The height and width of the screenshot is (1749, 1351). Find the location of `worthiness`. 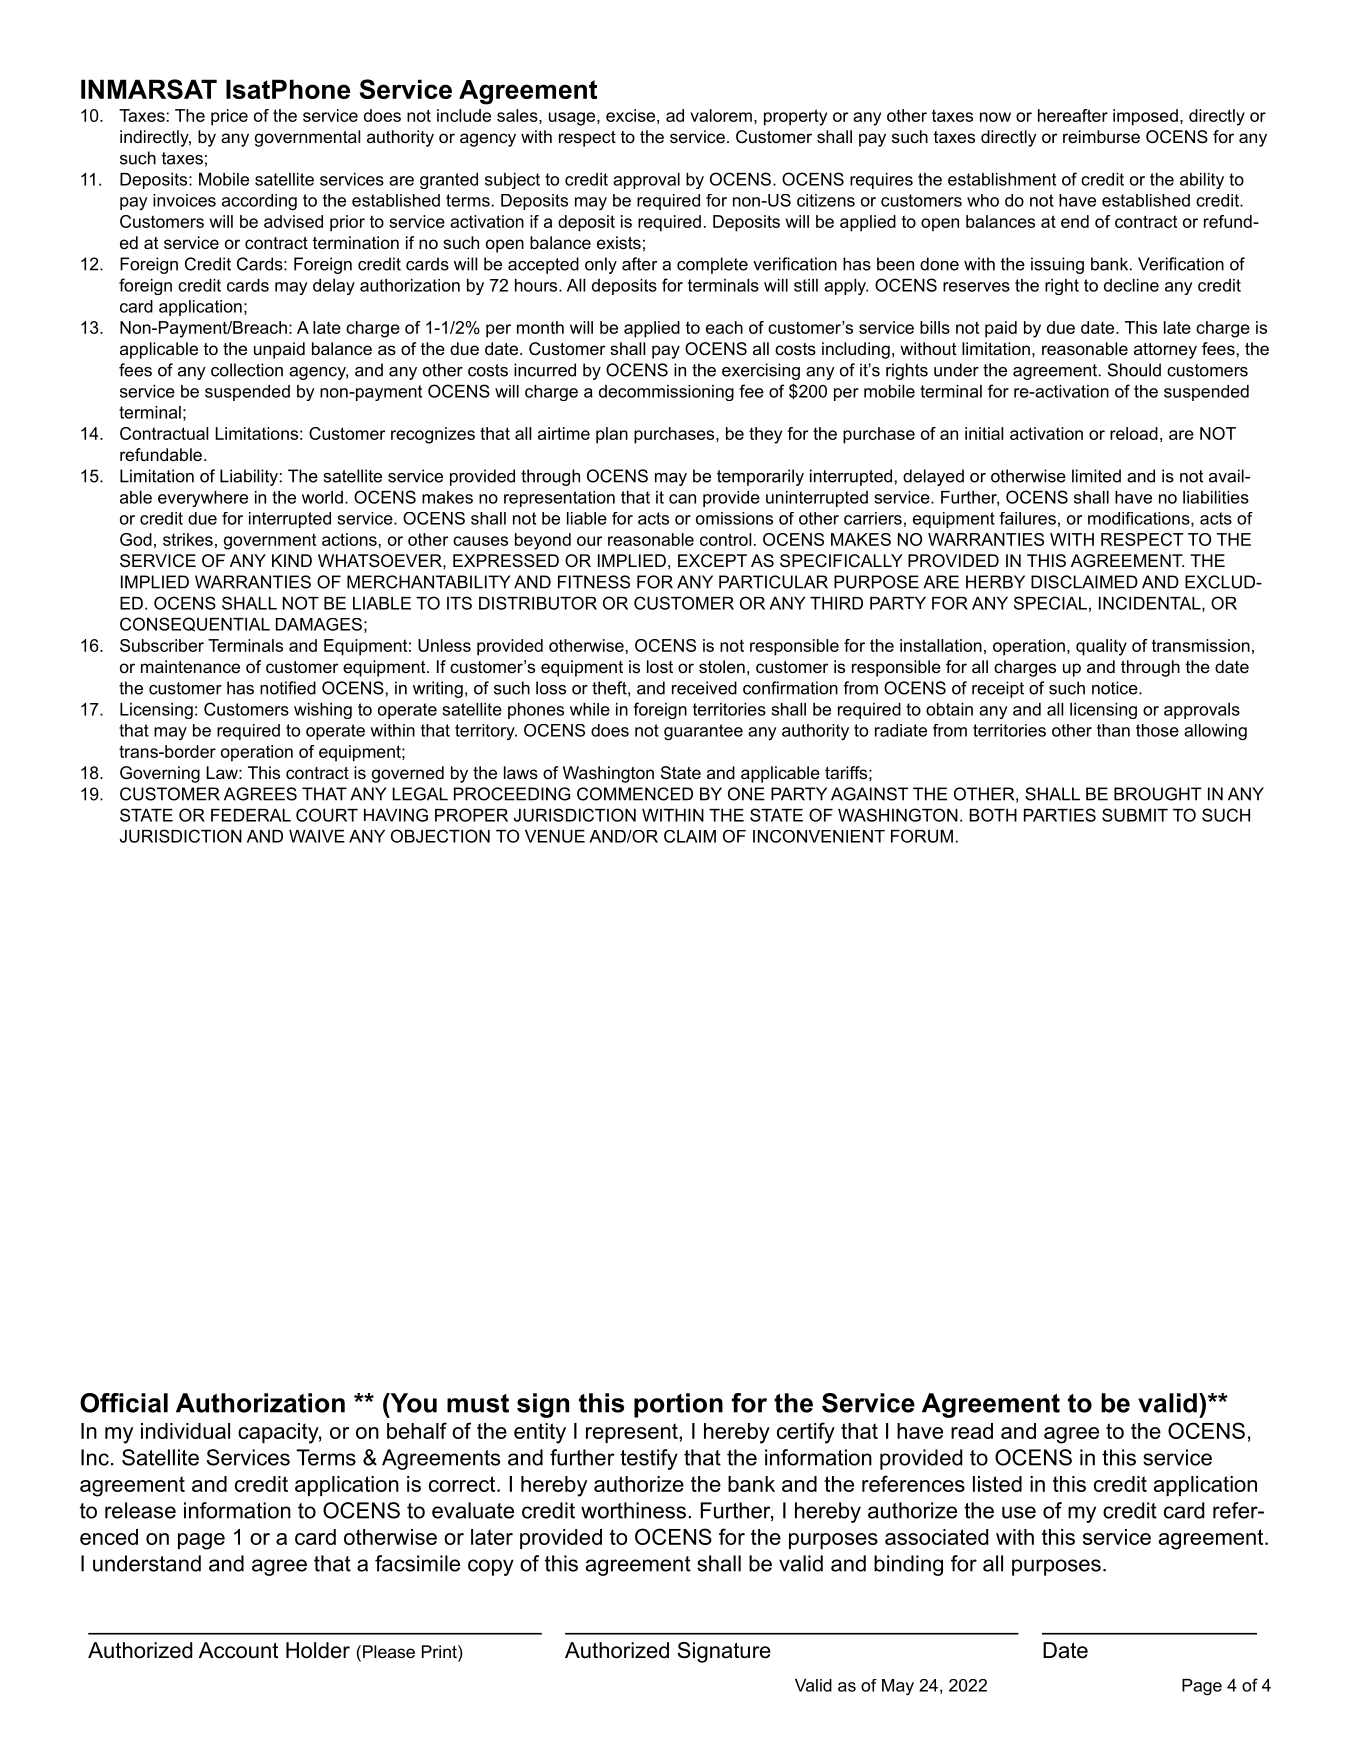

worthiness is located at coordinates (633, 1510).
